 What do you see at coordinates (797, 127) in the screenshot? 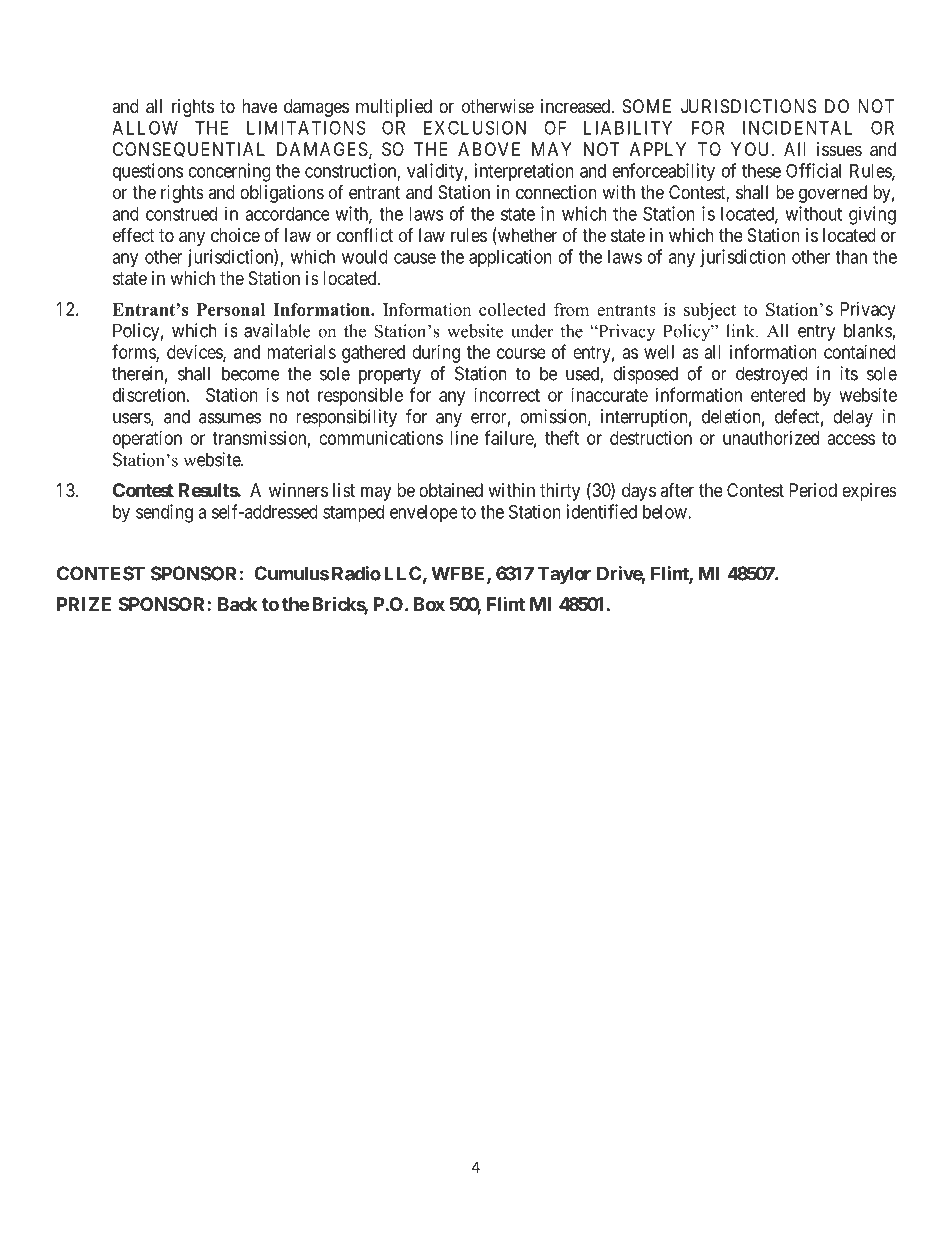
I see `INCIDENTAL` at bounding box center [797, 127].
